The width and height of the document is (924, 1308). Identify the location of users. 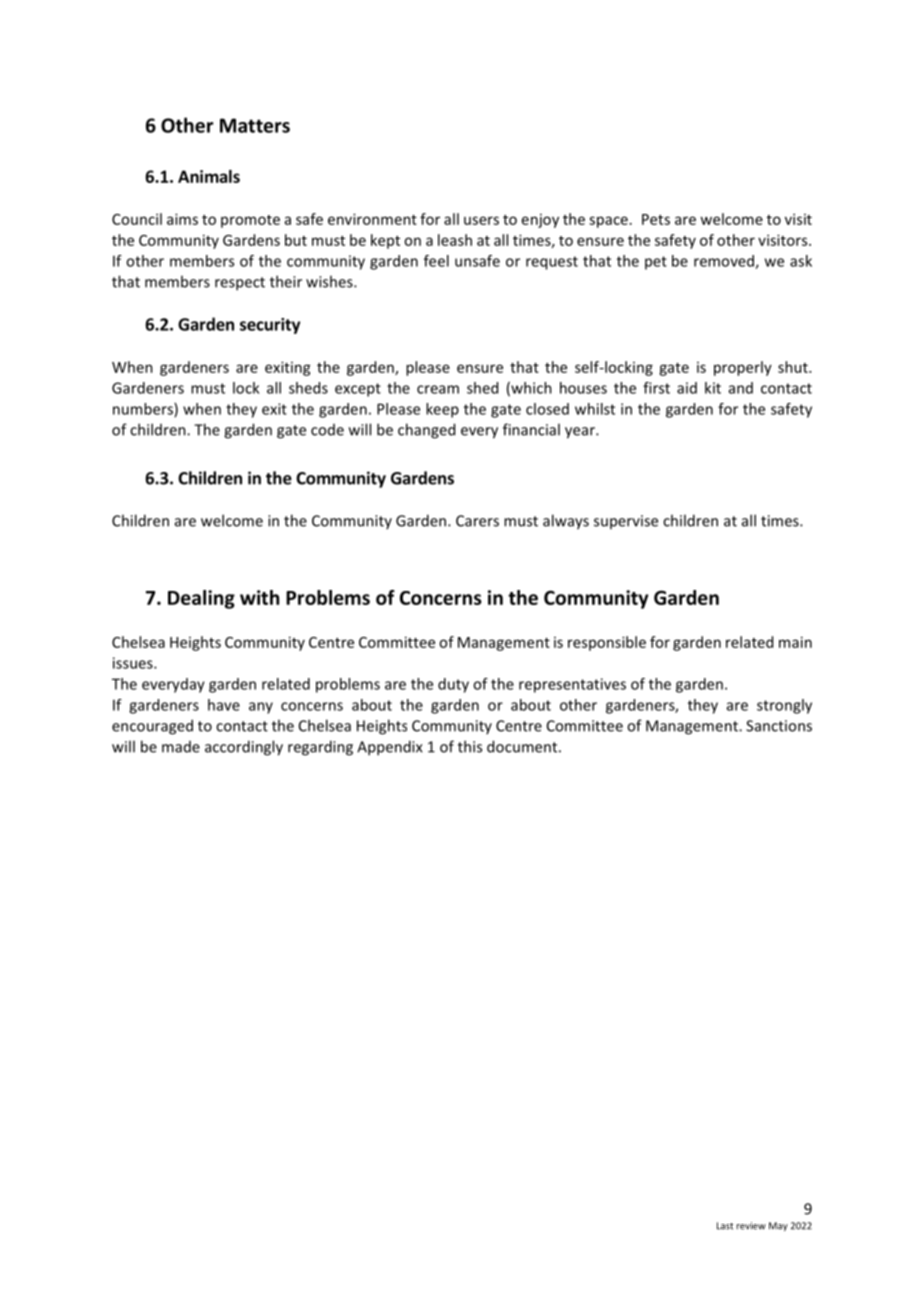
(481, 220).
